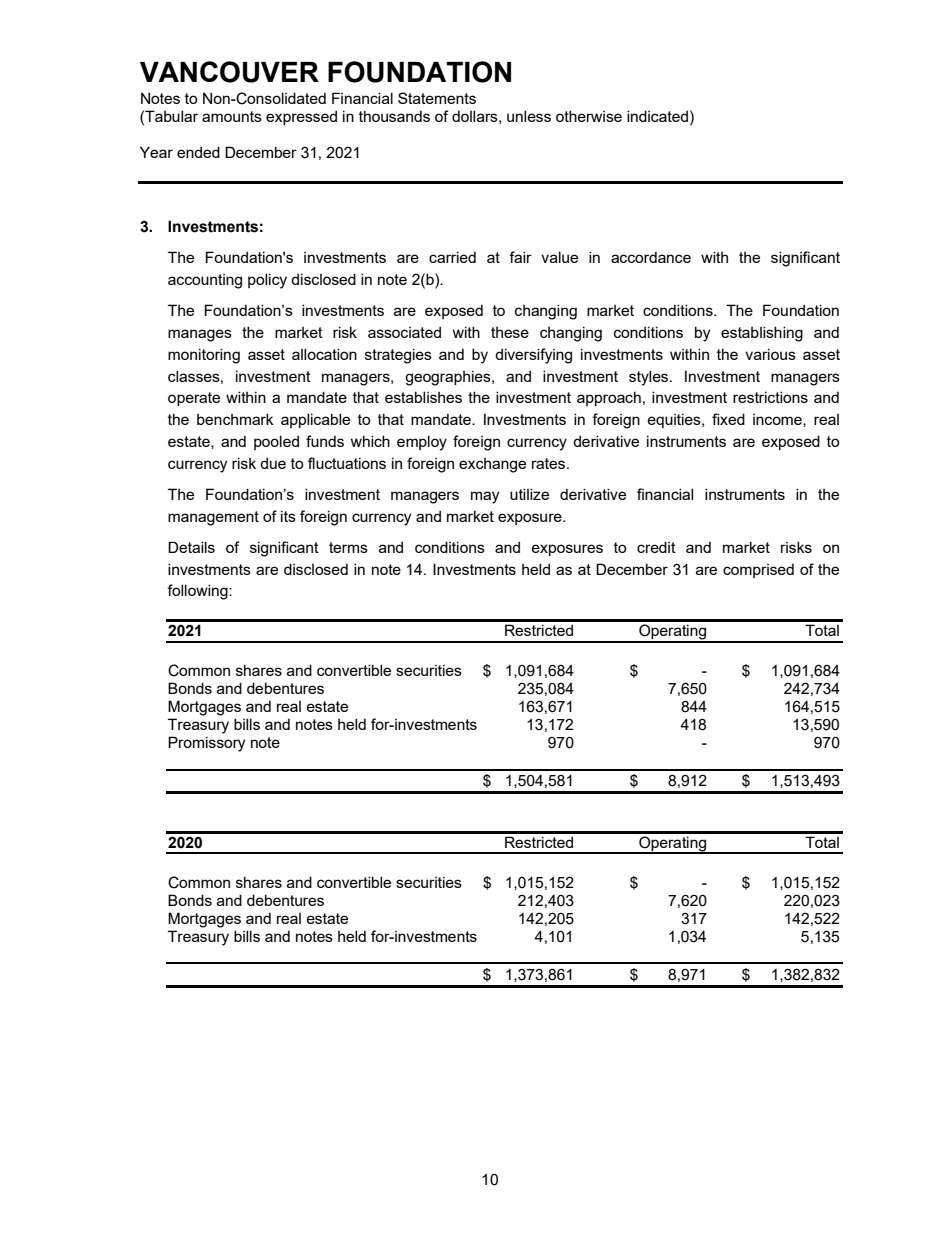  I want to click on indicated, so click(657, 116).
